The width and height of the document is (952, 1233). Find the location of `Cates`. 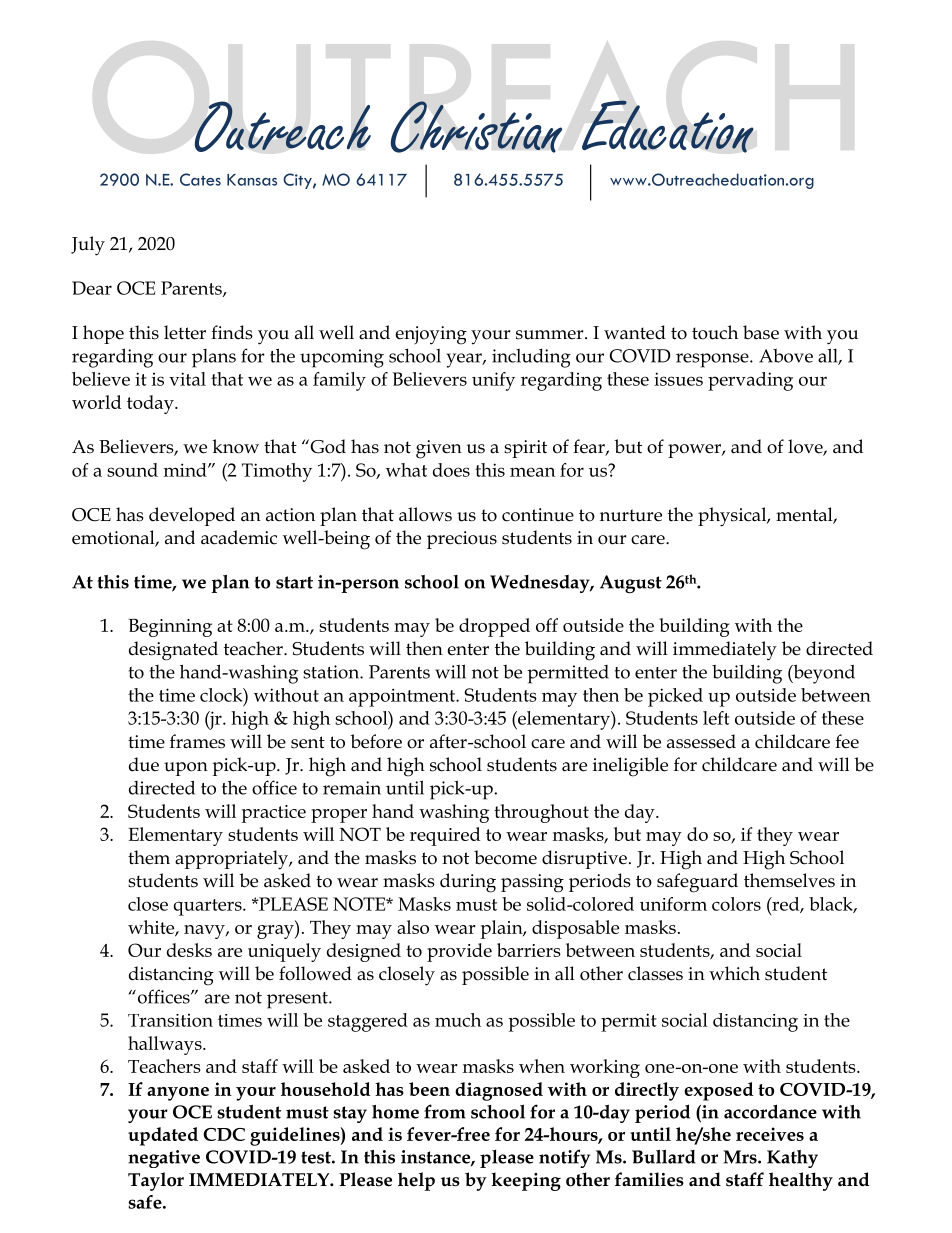

Cates is located at coordinates (200, 179).
